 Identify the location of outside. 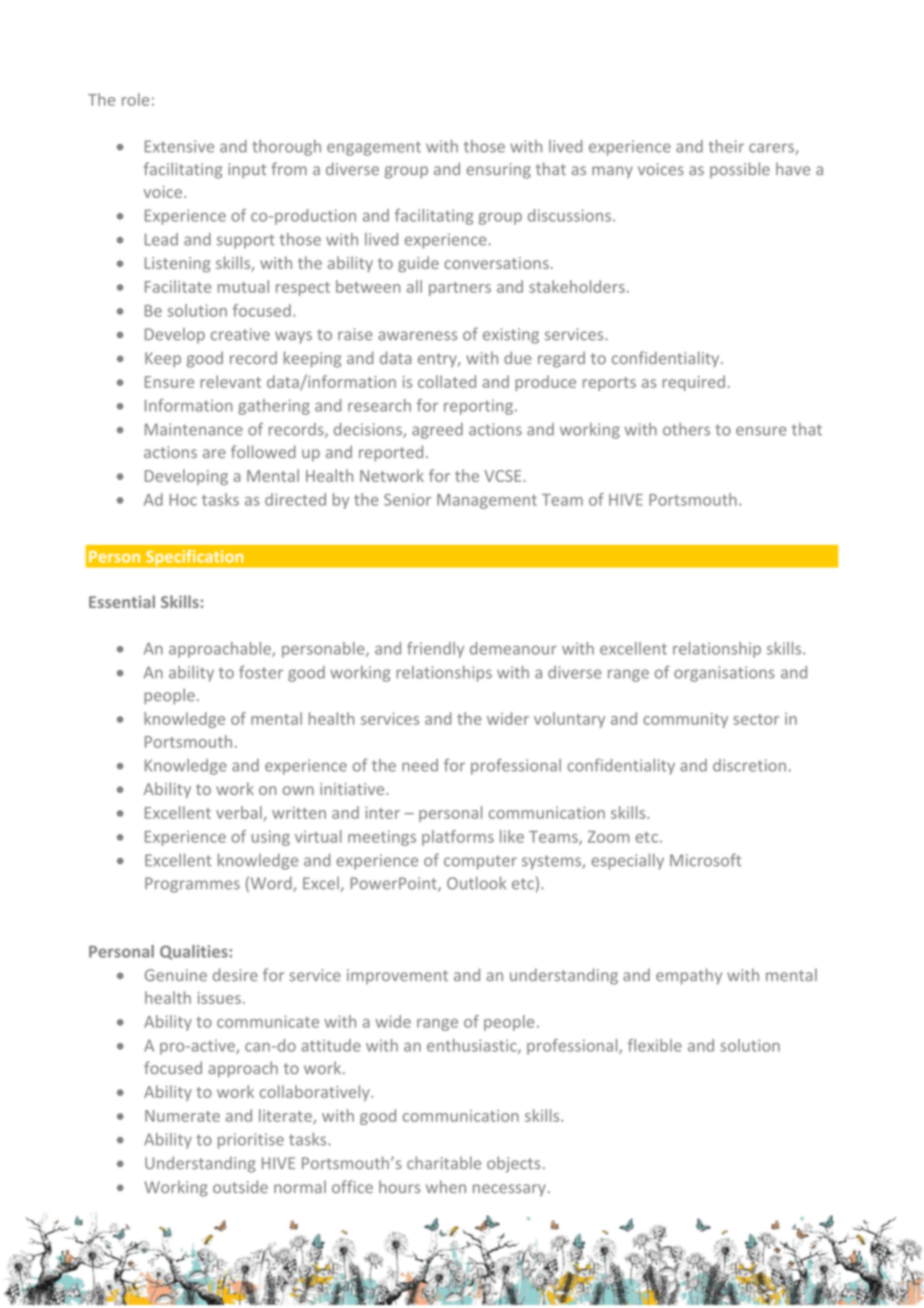
(240, 1186).
